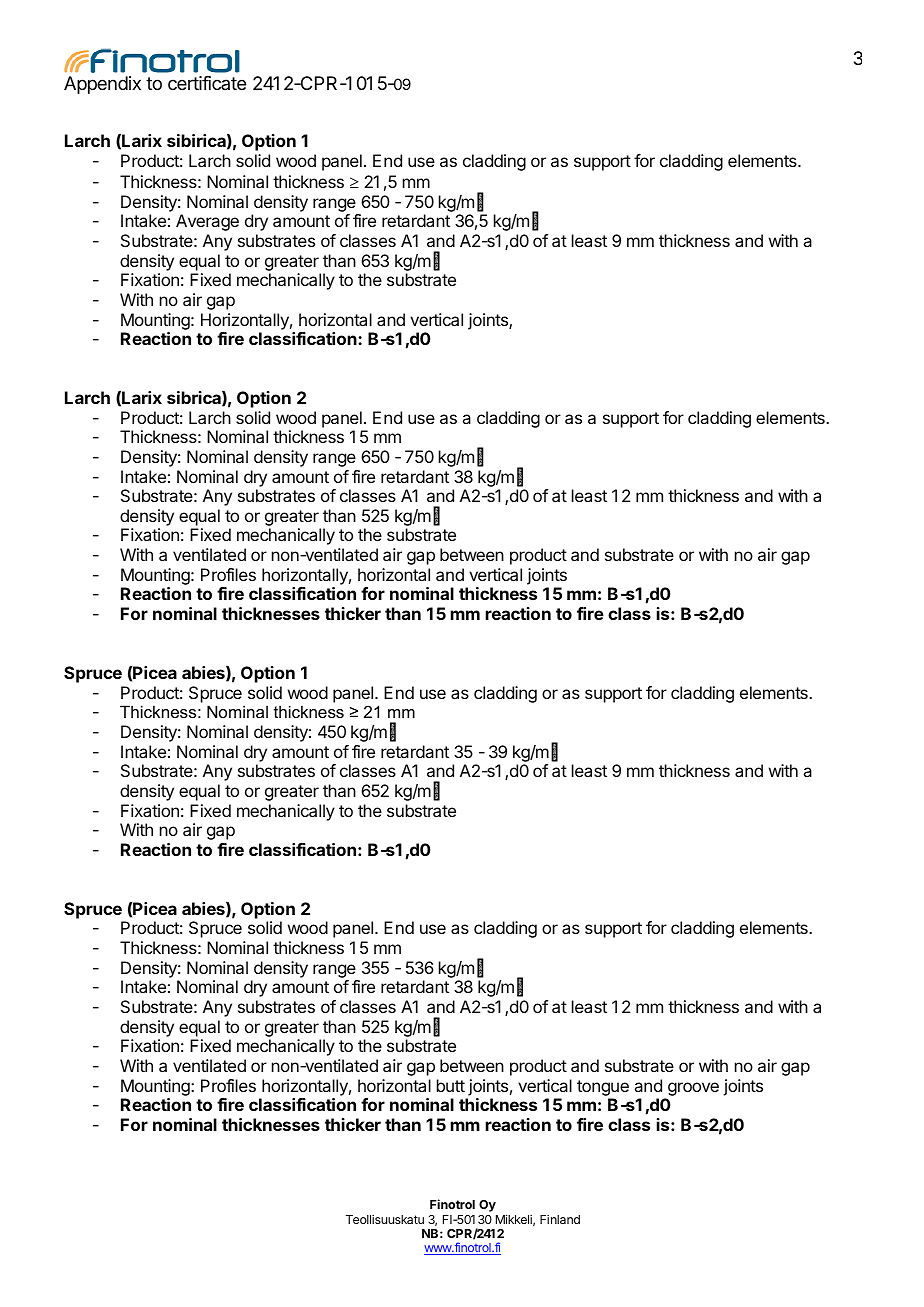  What do you see at coordinates (560, 1219) in the document?
I see `Finland` at bounding box center [560, 1219].
